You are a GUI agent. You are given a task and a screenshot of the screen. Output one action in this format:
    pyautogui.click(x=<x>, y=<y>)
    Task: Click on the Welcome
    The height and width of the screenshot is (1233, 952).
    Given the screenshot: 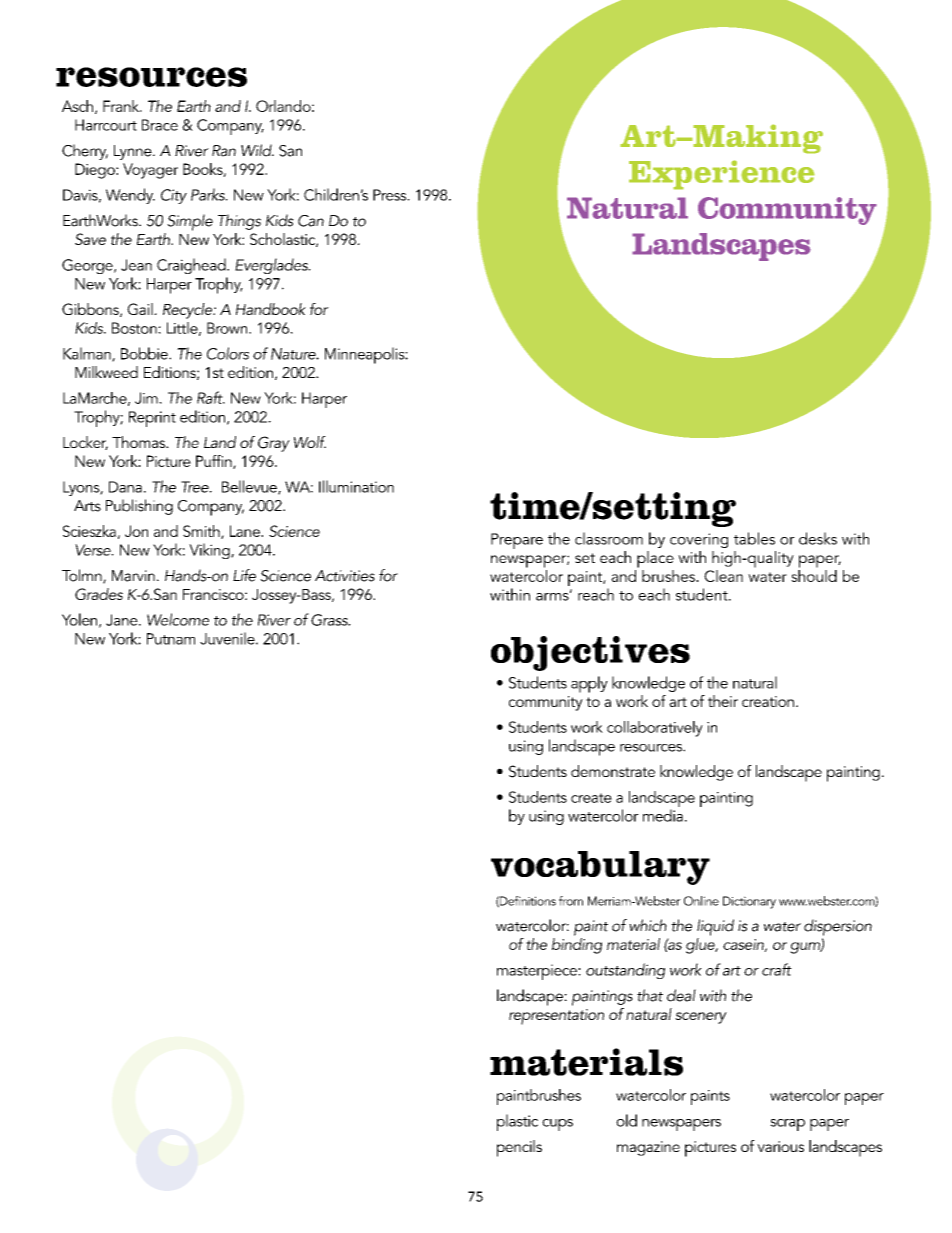 What is the action you would take?
    pyautogui.click(x=178, y=619)
